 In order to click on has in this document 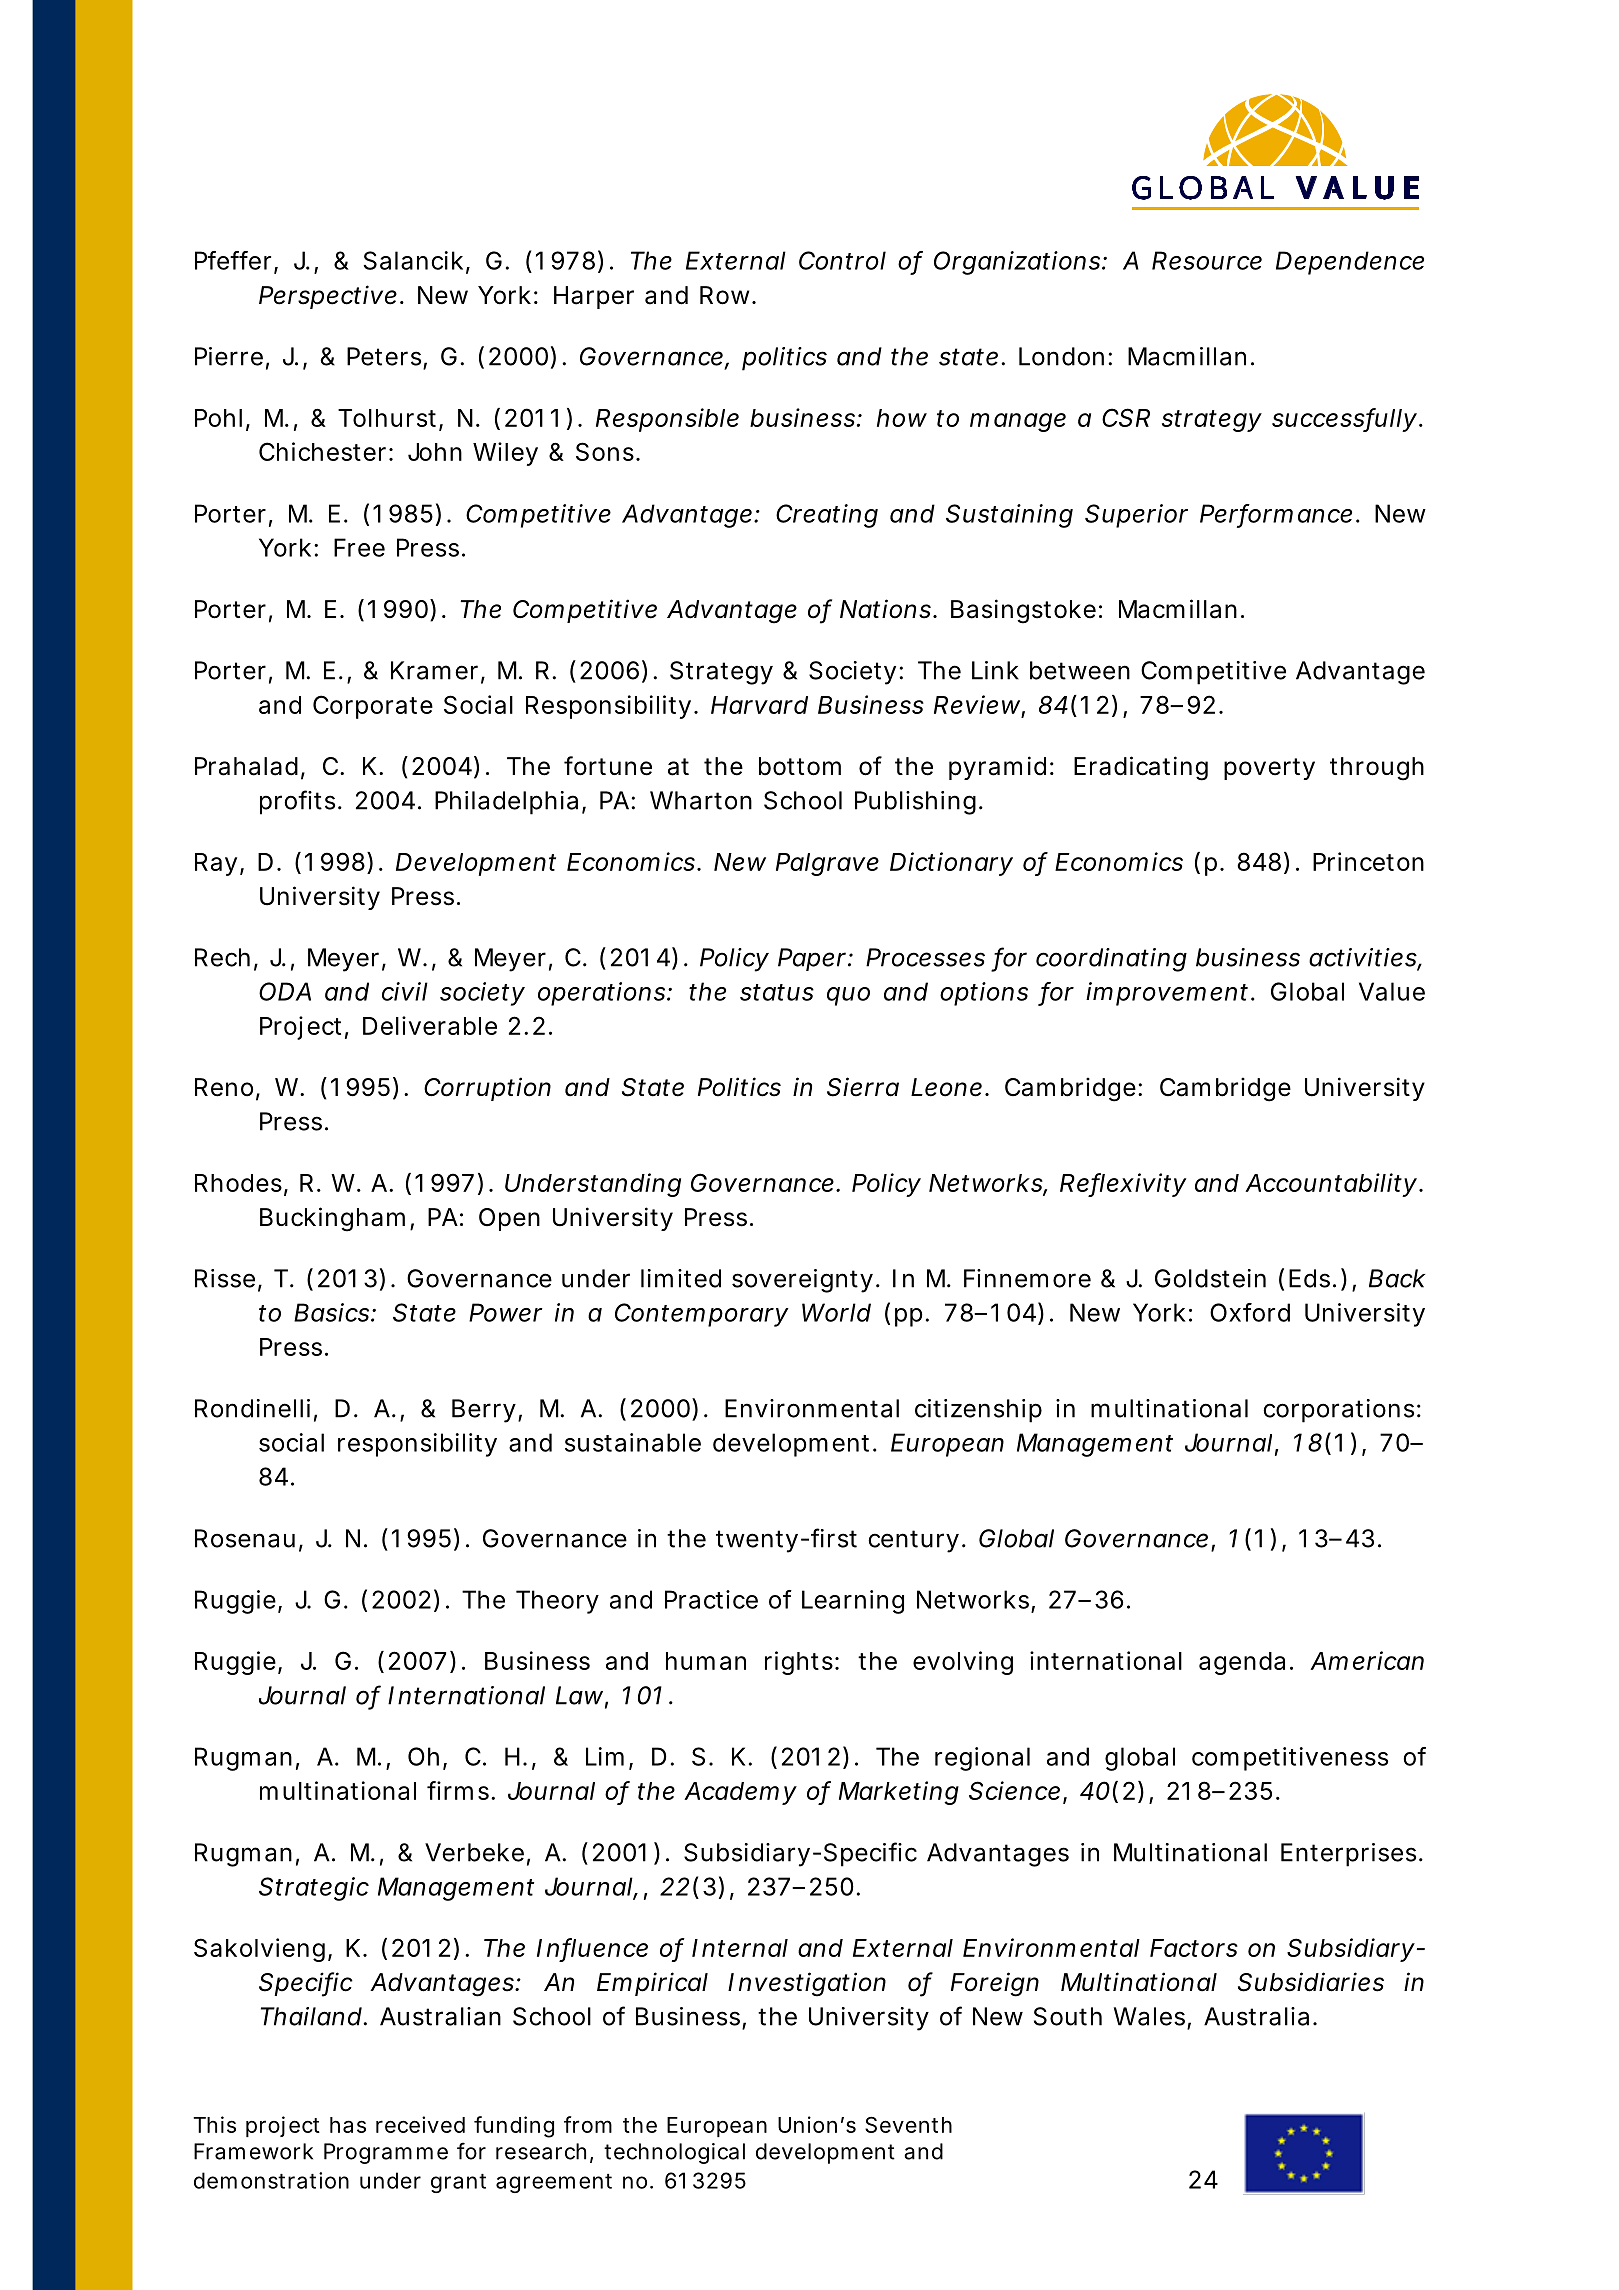, I will do `click(348, 2125)`.
